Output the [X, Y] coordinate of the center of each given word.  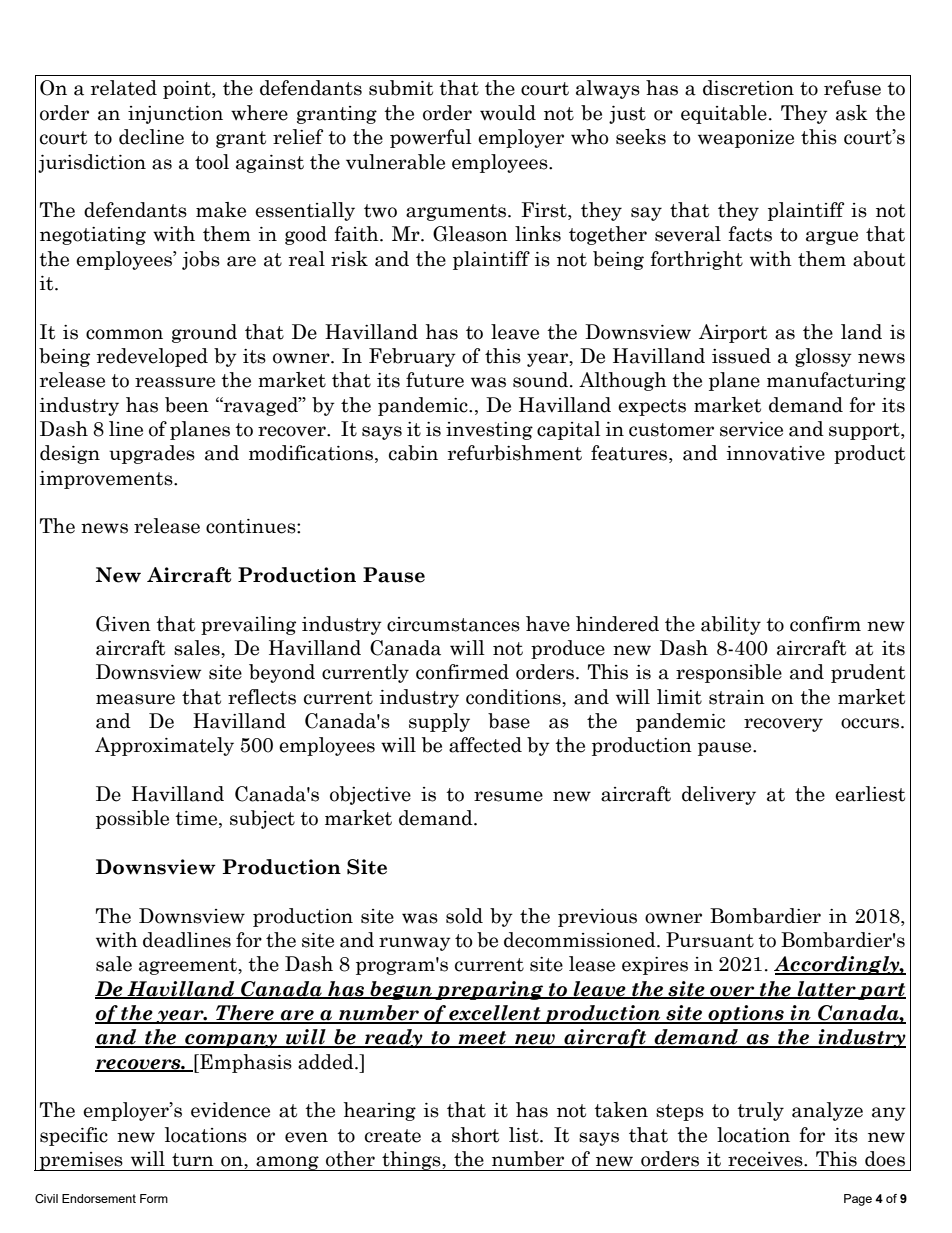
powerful [431, 138]
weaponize [746, 139]
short [475, 1135]
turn [193, 1160]
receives [766, 1159]
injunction [175, 115]
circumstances [453, 624]
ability [731, 625]
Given [123, 624]
